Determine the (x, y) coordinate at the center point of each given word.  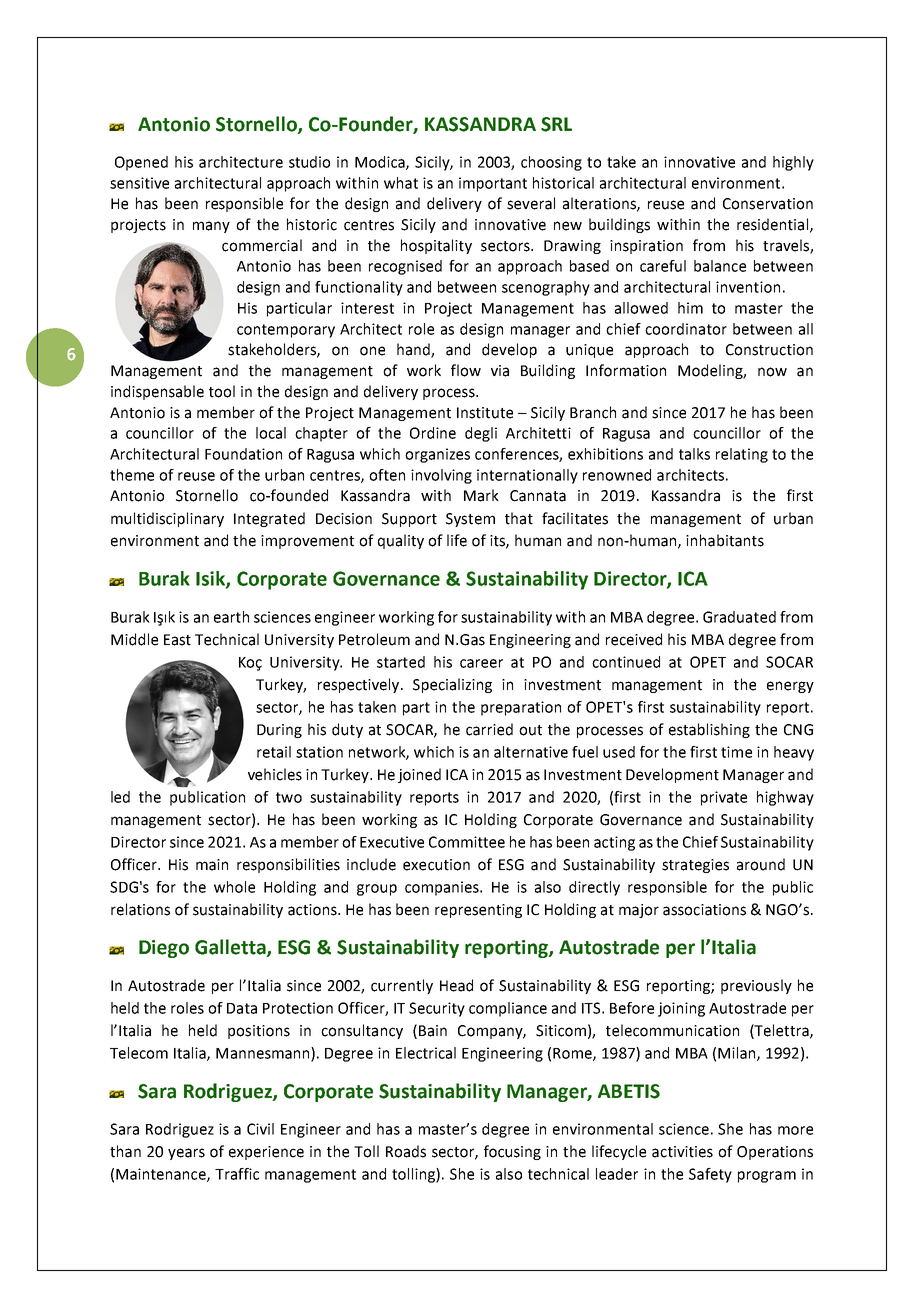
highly (793, 163)
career (481, 663)
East (177, 640)
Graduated (739, 617)
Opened (141, 163)
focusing (512, 1152)
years (186, 1154)
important (493, 184)
